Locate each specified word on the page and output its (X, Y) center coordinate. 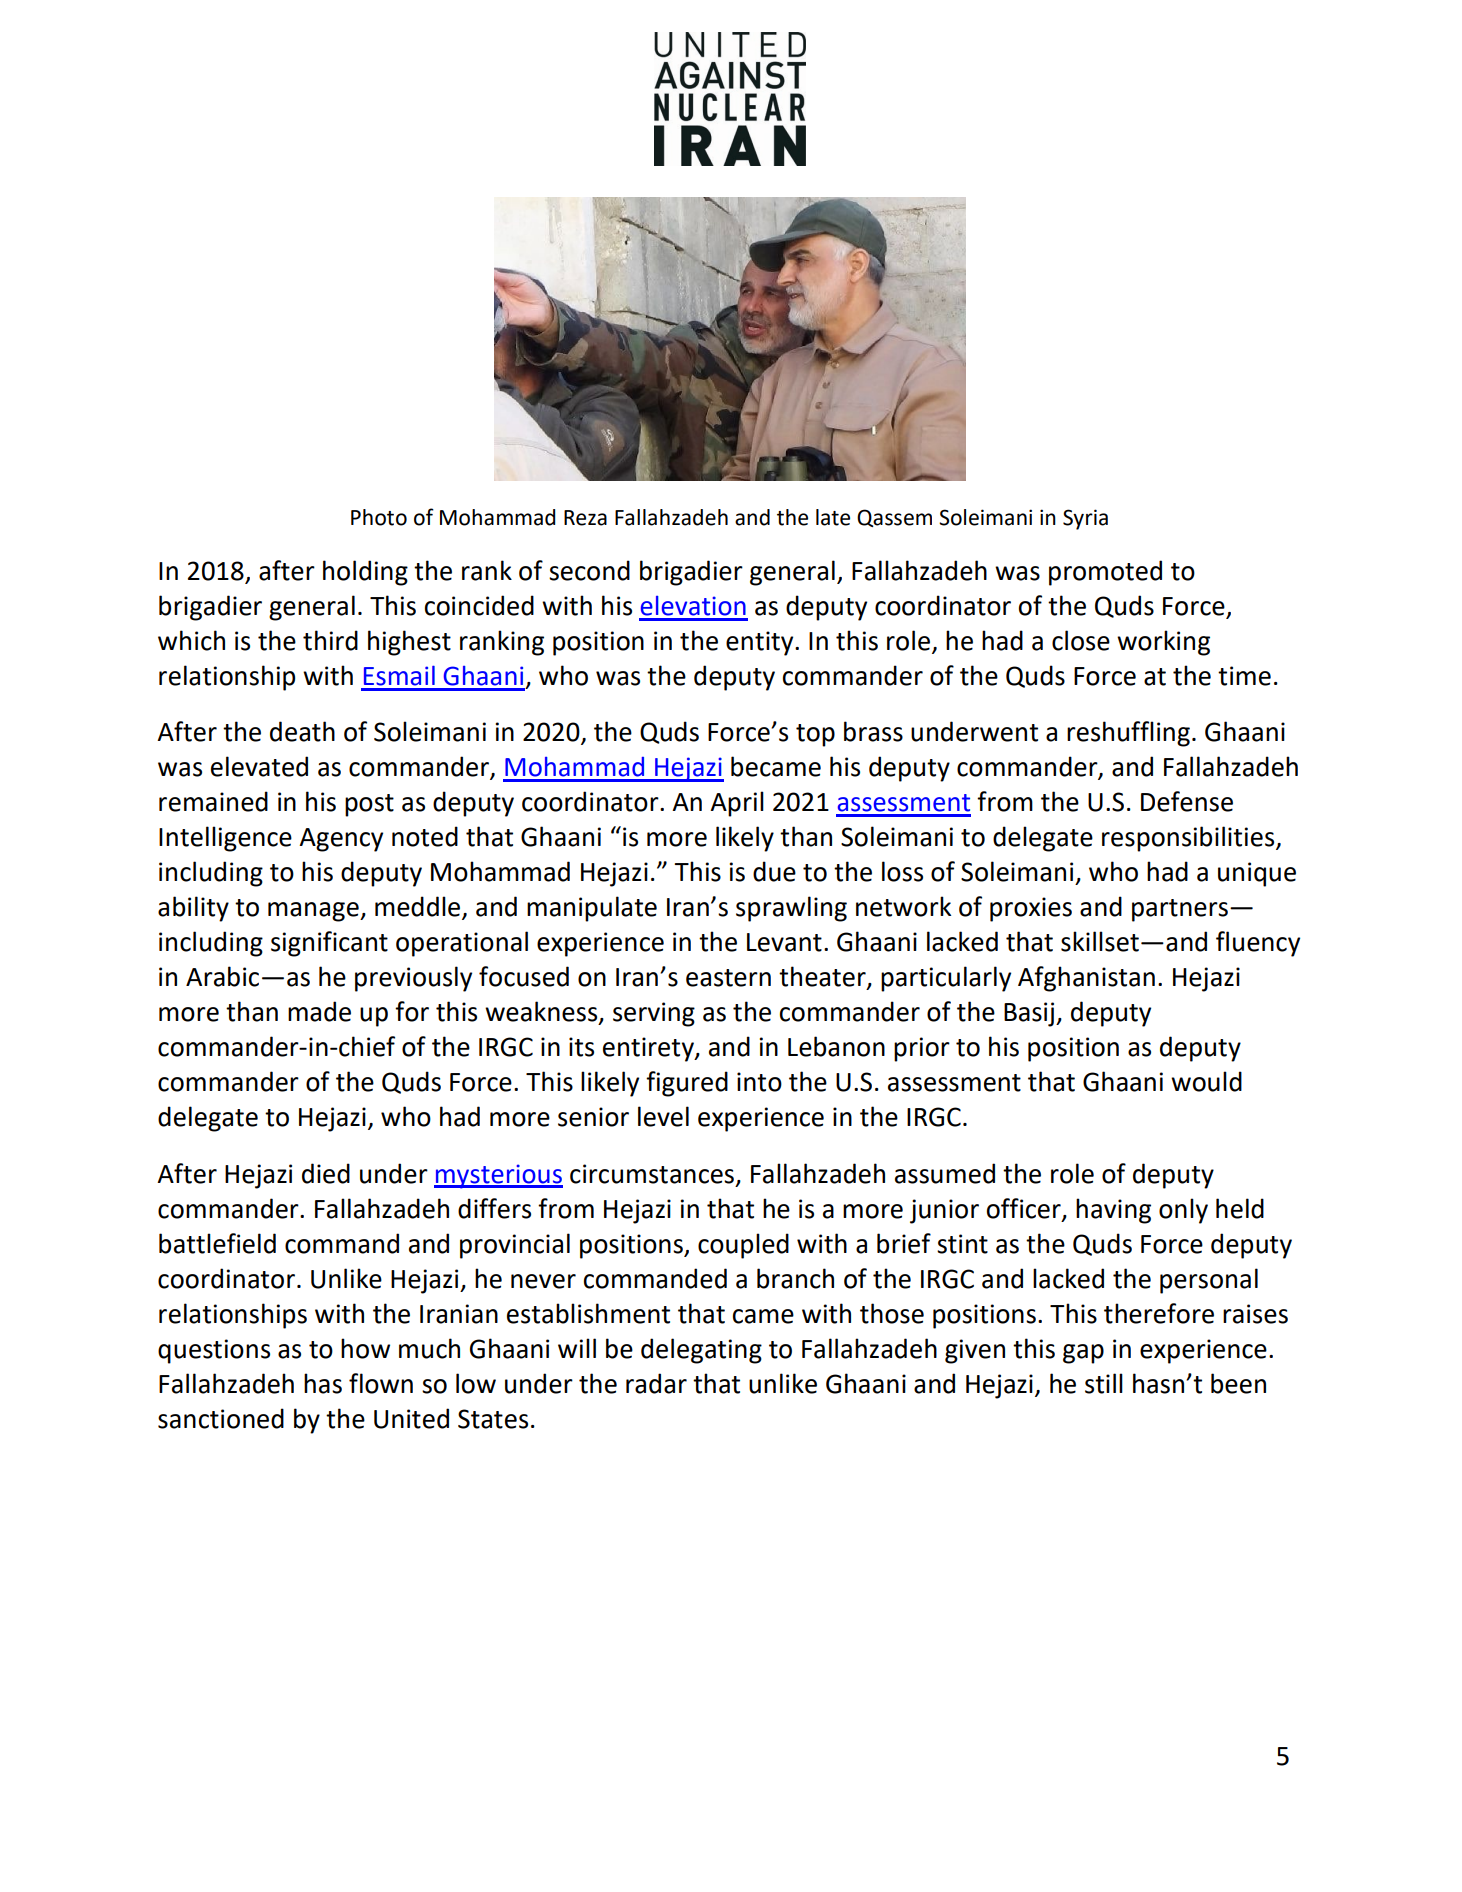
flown (381, 1383)
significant (329, 944)
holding (365, 573)
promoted (1105, 573)
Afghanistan (1086, 979)
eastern (728, 978)
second (589, 570)
